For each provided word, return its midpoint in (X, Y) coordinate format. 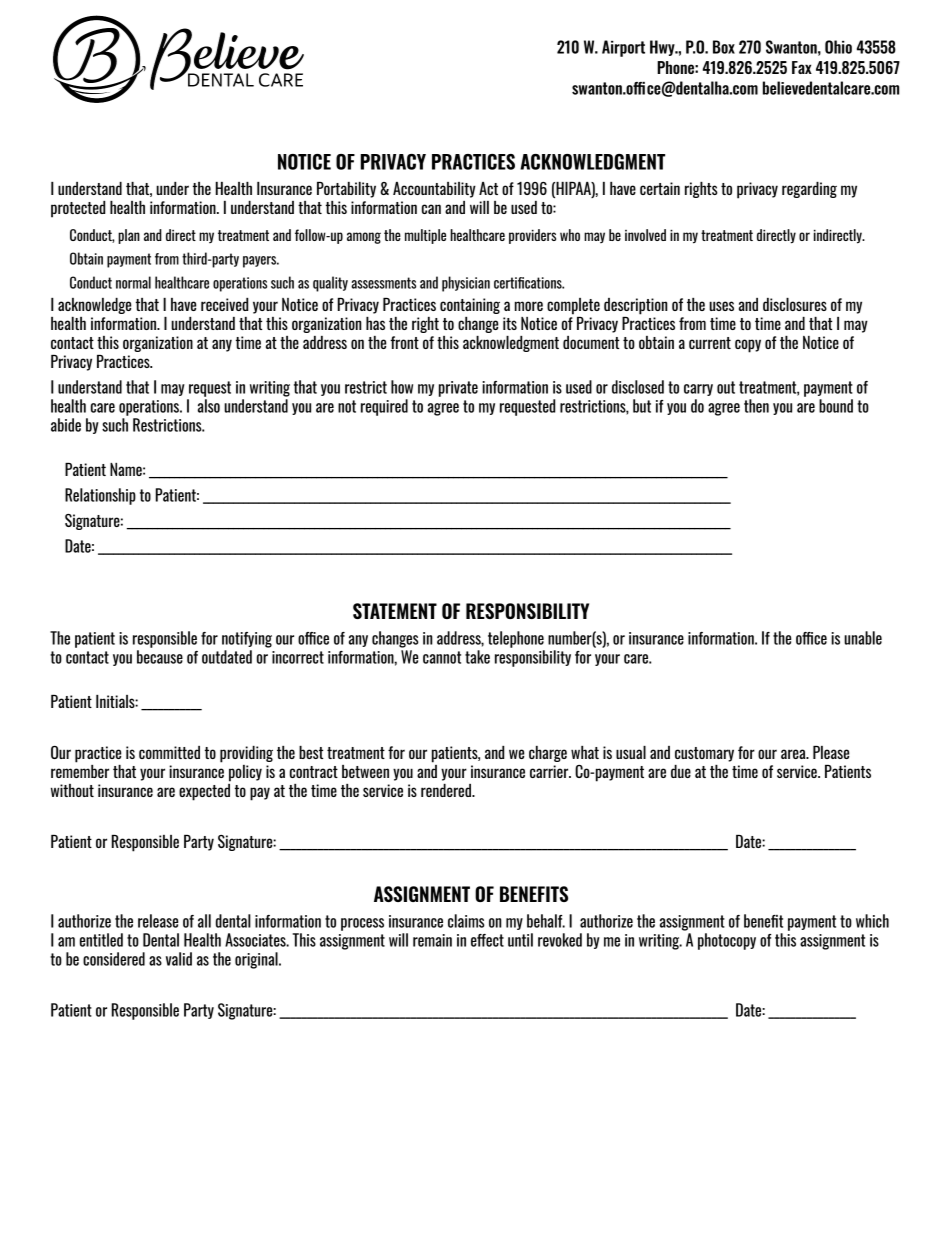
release (158, 921)
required (384, 407)
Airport (623, 48)
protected (78, 209)
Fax (802, 67)
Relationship (100, 496)
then (756, 406)
